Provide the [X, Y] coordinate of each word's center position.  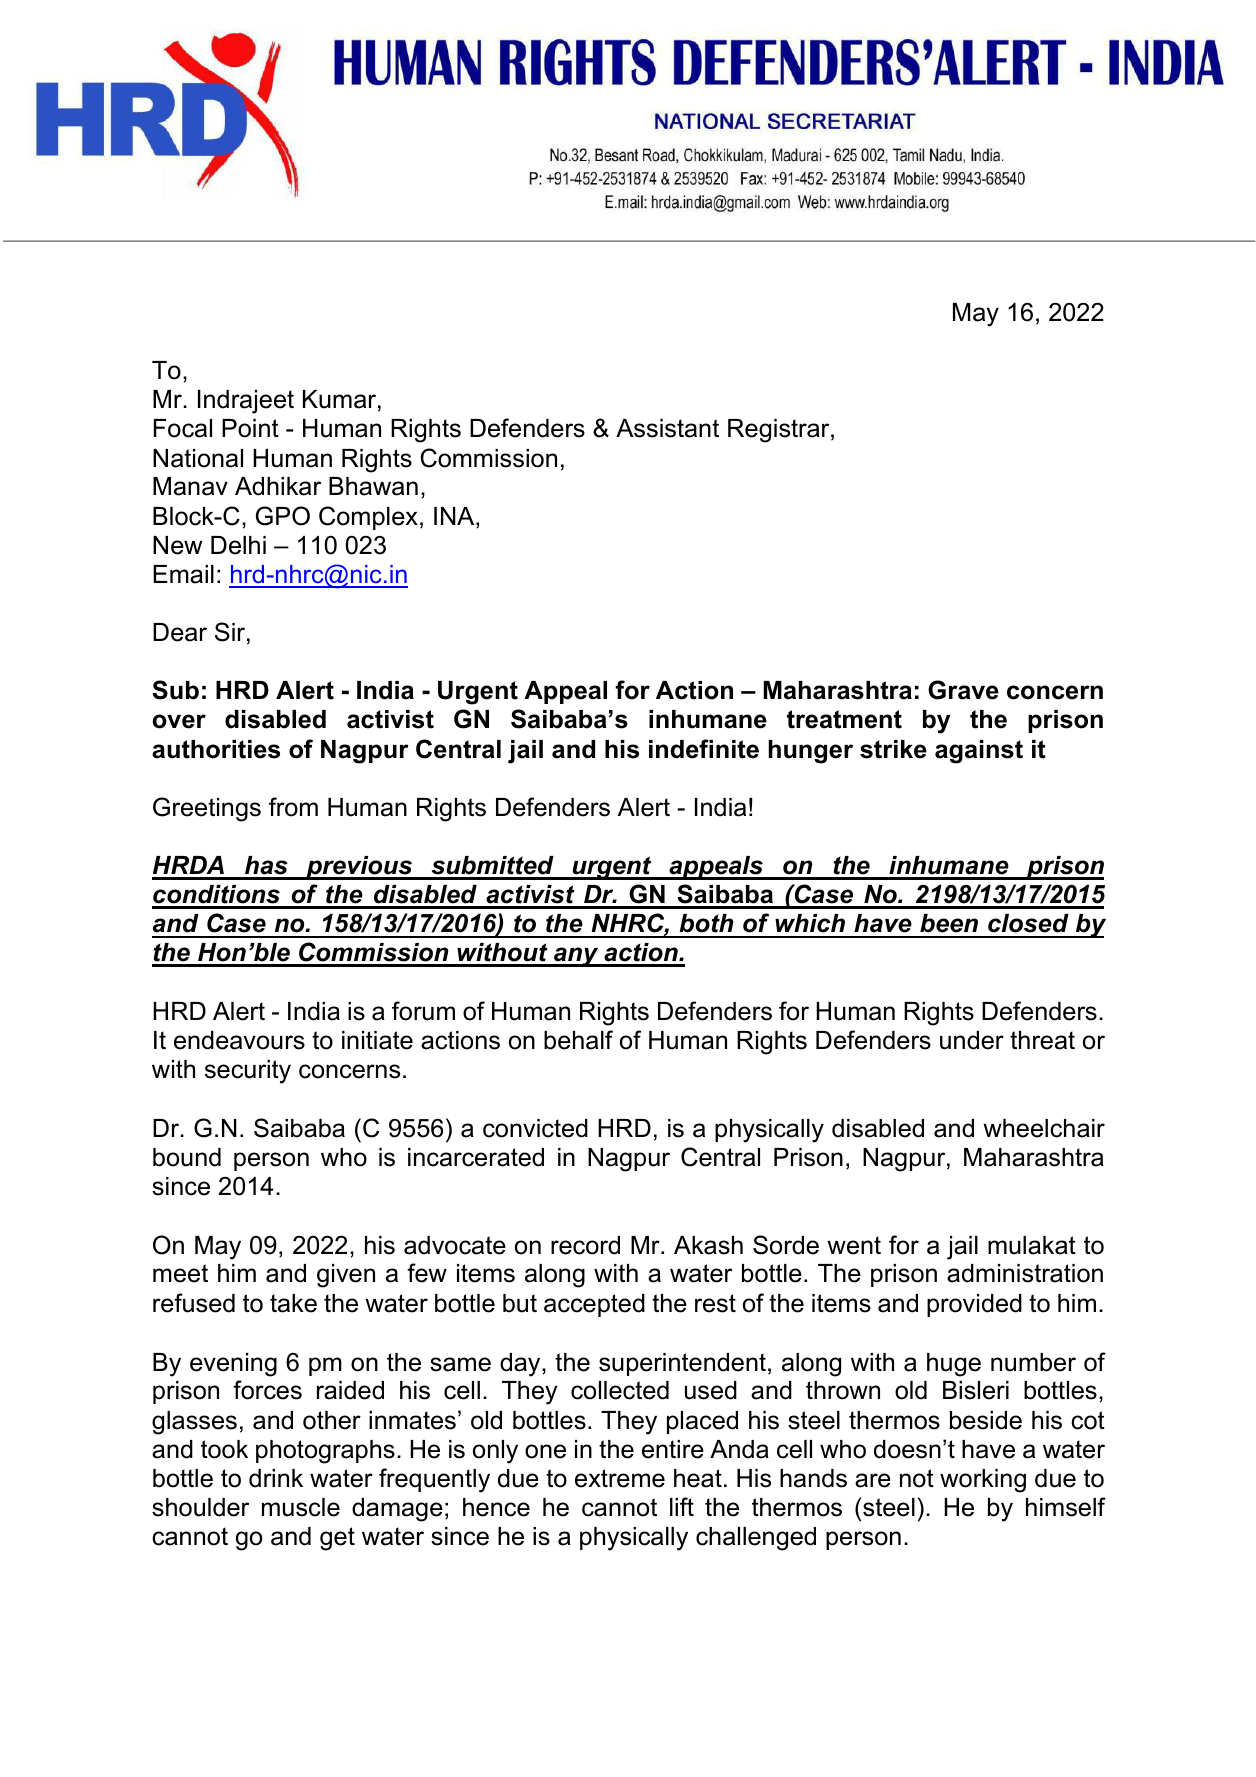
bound [187, 1157]
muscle [301, 1507]
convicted [535, 1128]
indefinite [704, 749]
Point [250, 428]
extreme [620, 1478]
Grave [963, 690]
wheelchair [1044, 1128]
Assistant [667, 428]
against [979, 752]
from [293, 807]
